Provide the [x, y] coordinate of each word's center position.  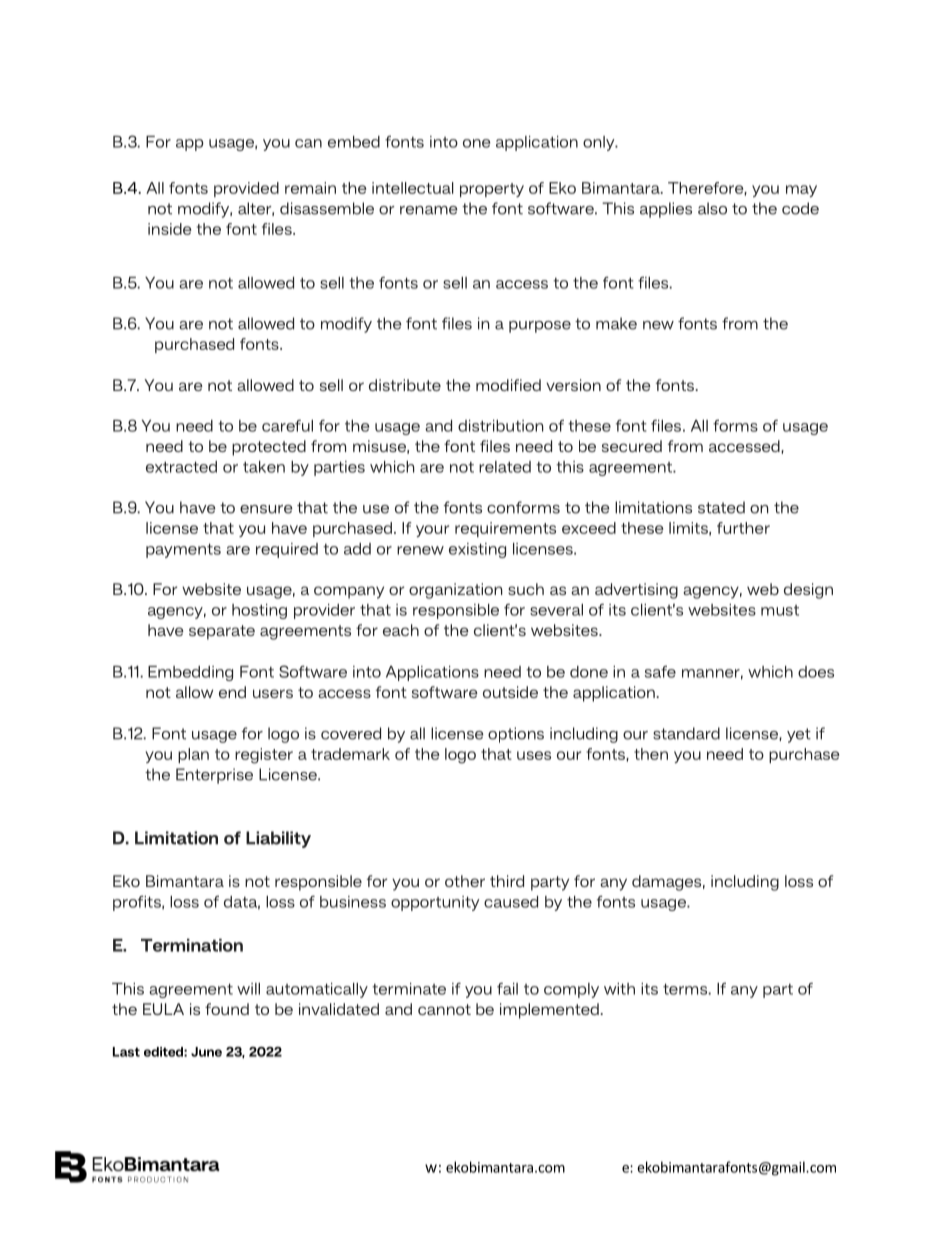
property [492, 190]
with [619, 989]
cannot [444, 1009]
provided [246, 189]
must [780, 610]
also [712, 208]
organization [456, 591]
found [227, 1009]
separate [222, 632]
